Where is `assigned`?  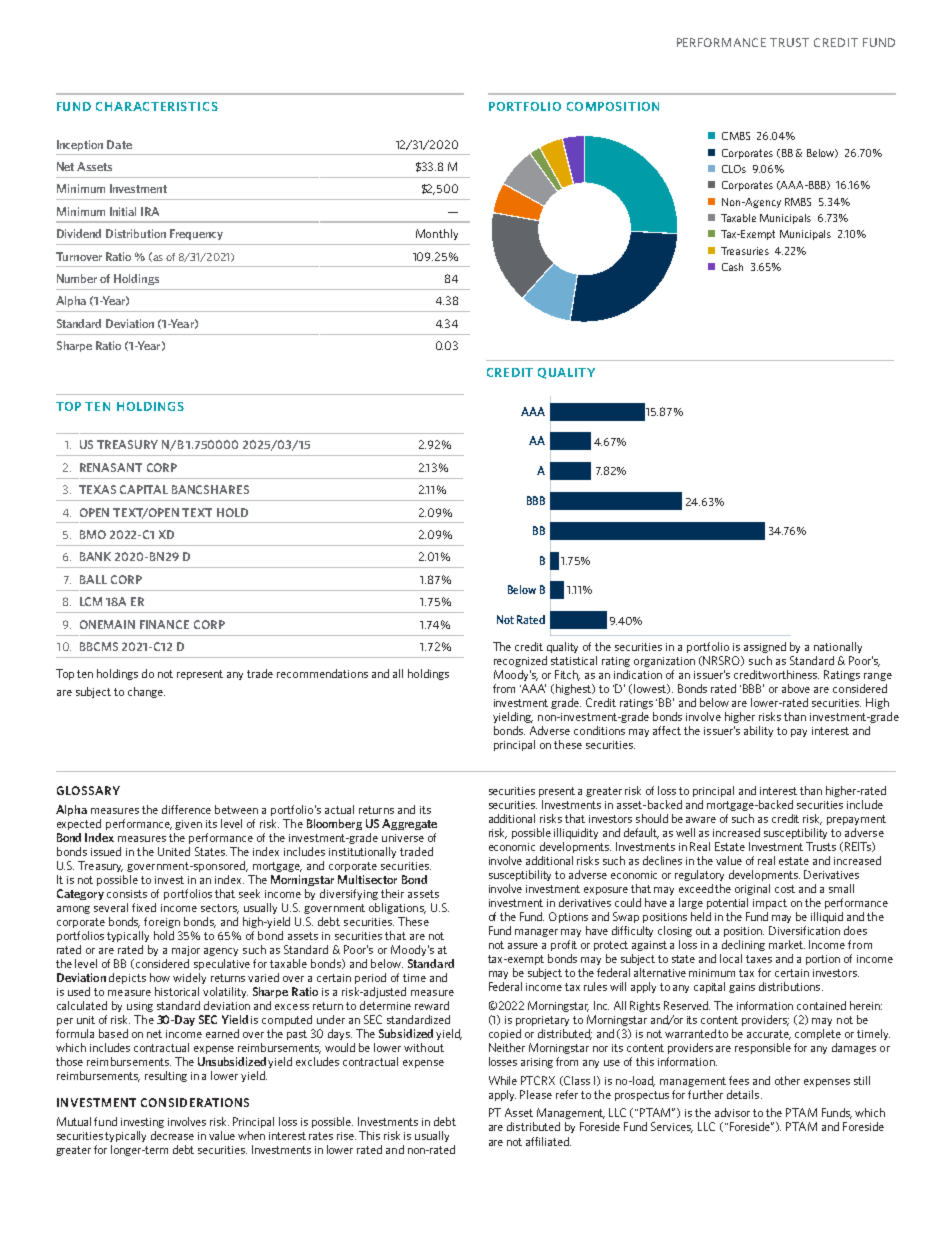
assigned is located at coordinates (765, 647).
